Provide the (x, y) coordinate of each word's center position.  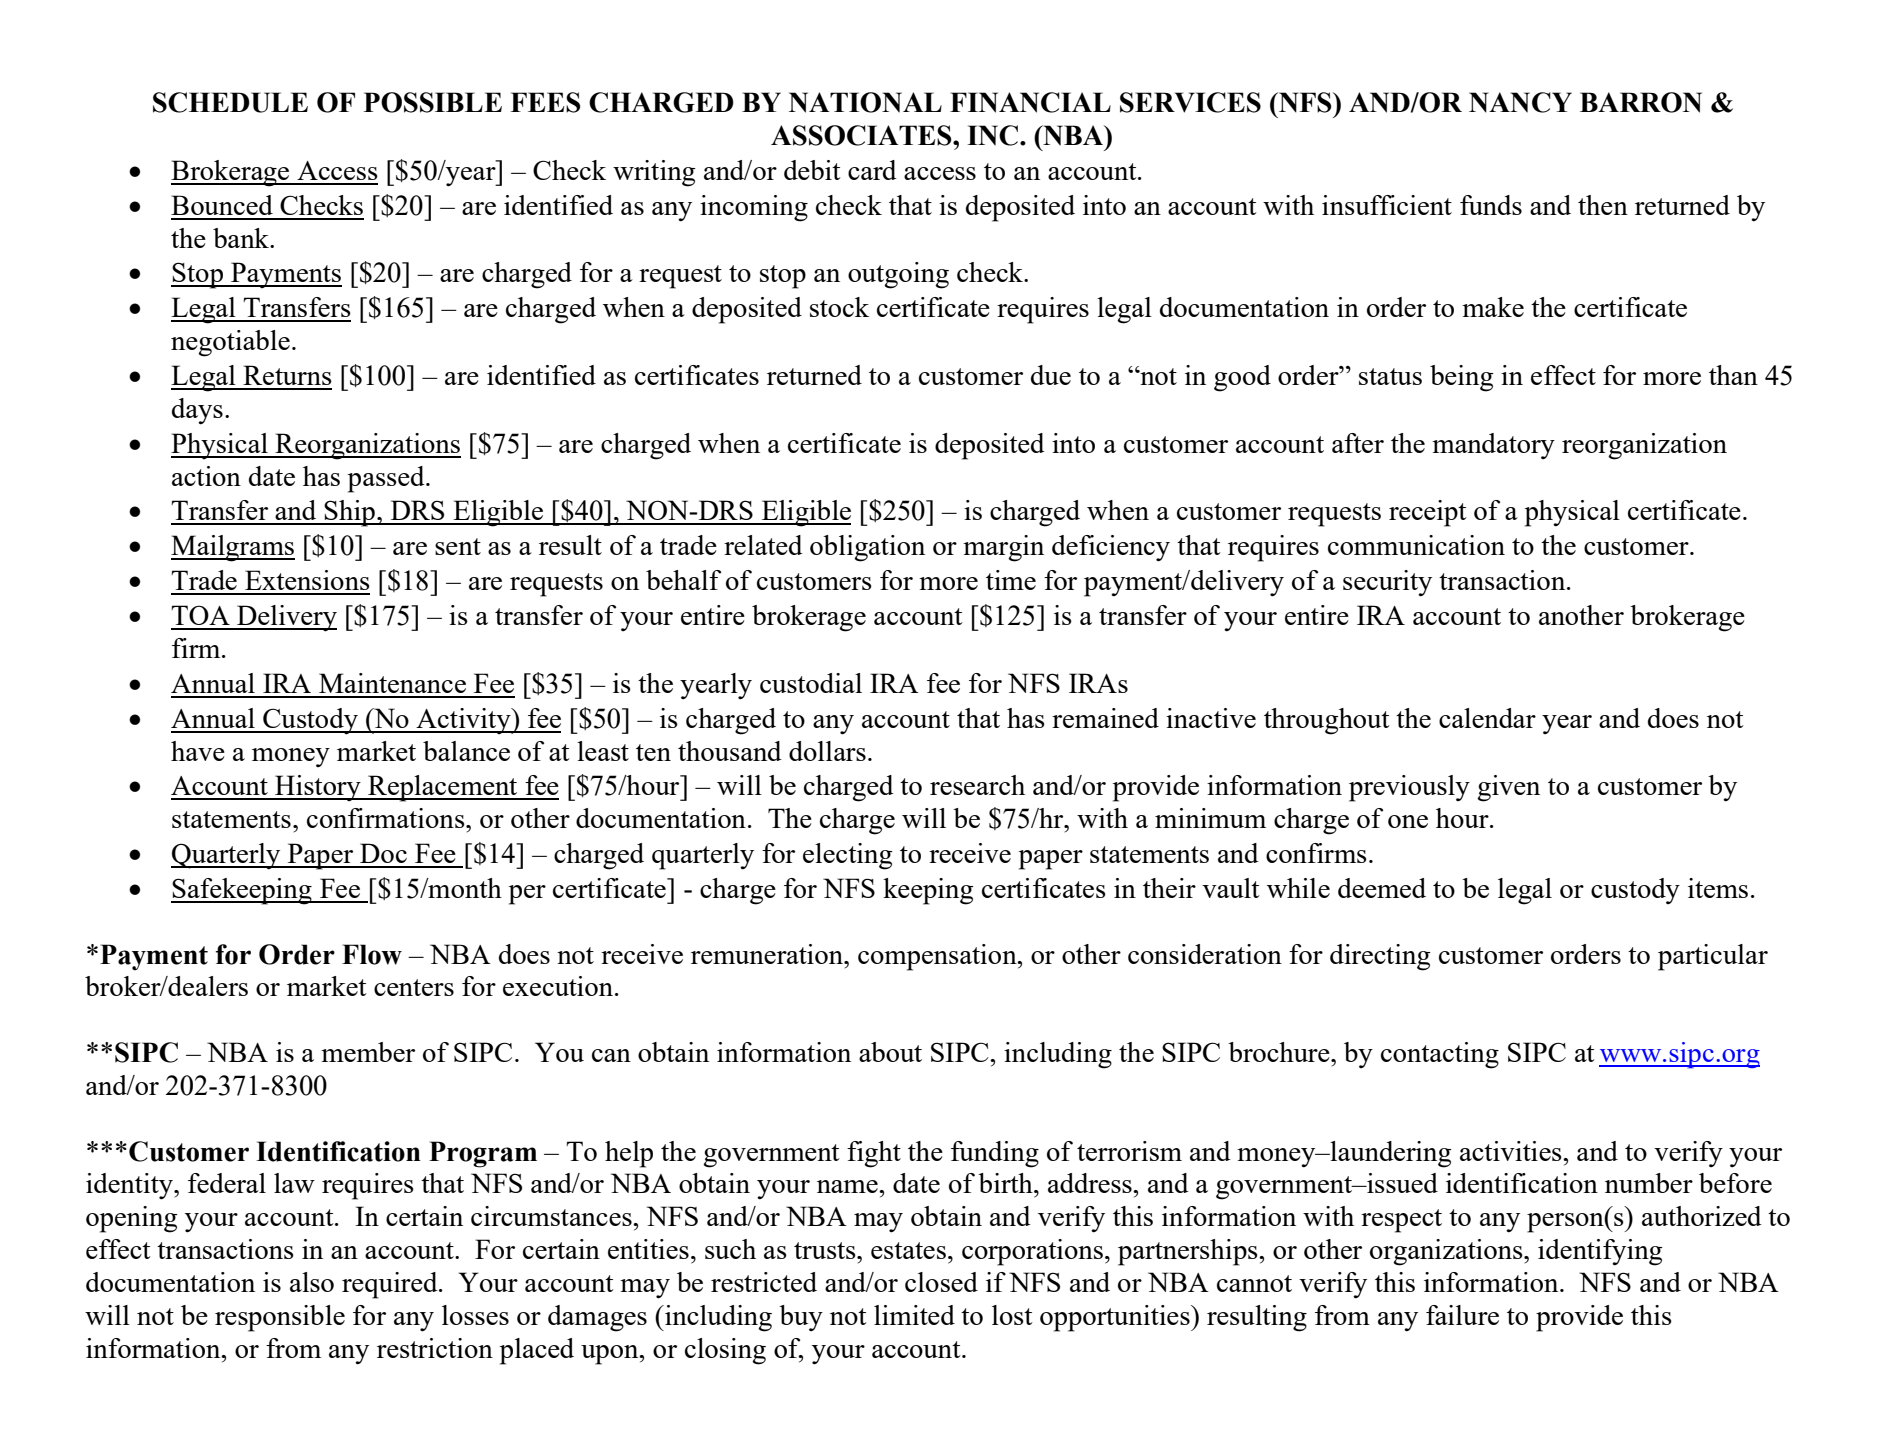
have (198, 751)
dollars (827, 751)
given (1508, 788)
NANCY (1520, 102)
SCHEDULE (230, 102)
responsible (280, 1318)
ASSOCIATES (862, 135)
